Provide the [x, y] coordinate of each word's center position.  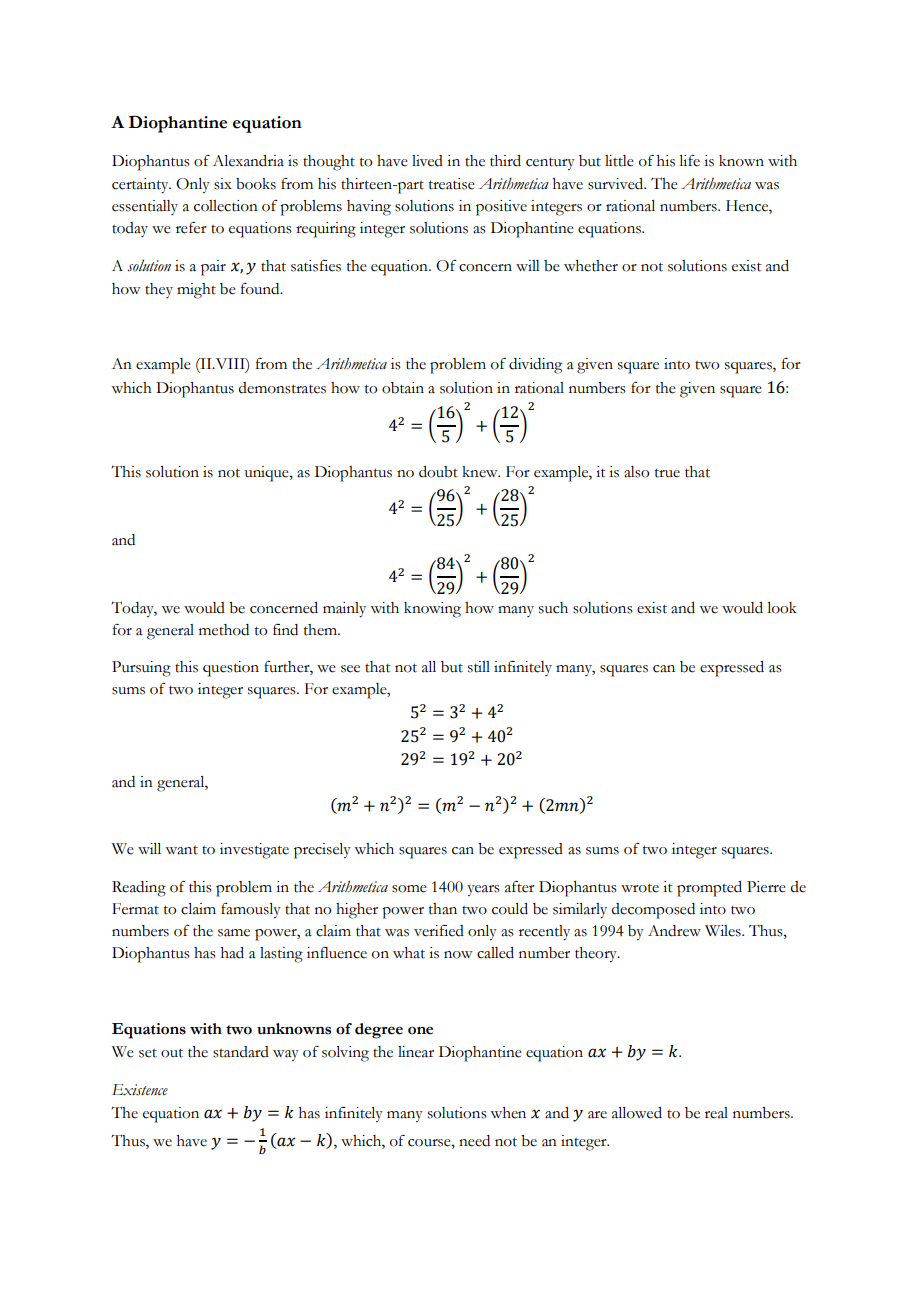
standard [241, 1052]
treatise [452, 184]
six [223, 184]
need [474, 1141]
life [689, 161]
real [716, 1113]
